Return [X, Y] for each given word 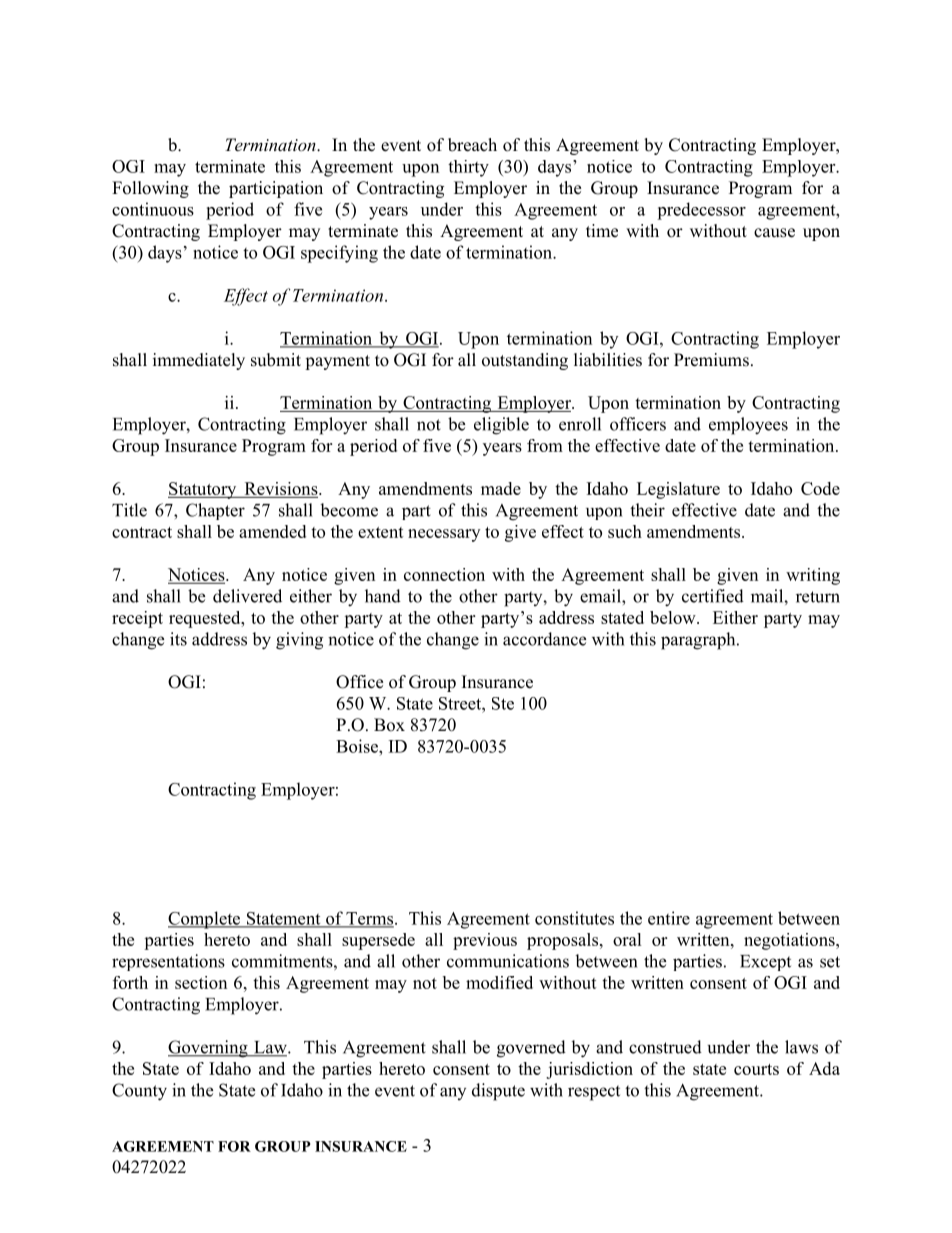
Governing [209, 1049]
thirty [468, 168]
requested [206, 619]
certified [713, 596]
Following [150, 189]
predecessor [701, 211]
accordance [544, 639]
